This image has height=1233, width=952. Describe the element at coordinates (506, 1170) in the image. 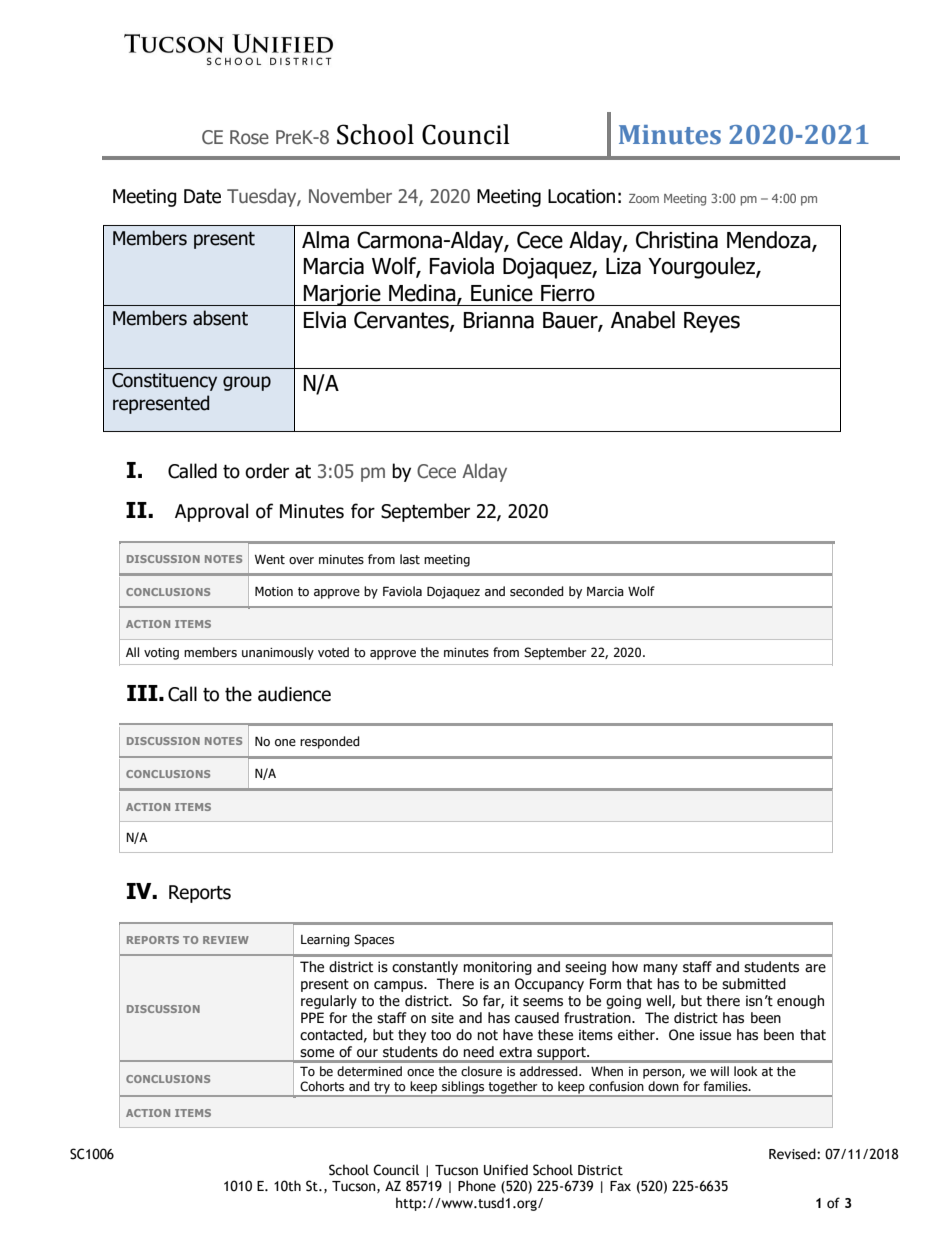

I see `Unified` at that location.
